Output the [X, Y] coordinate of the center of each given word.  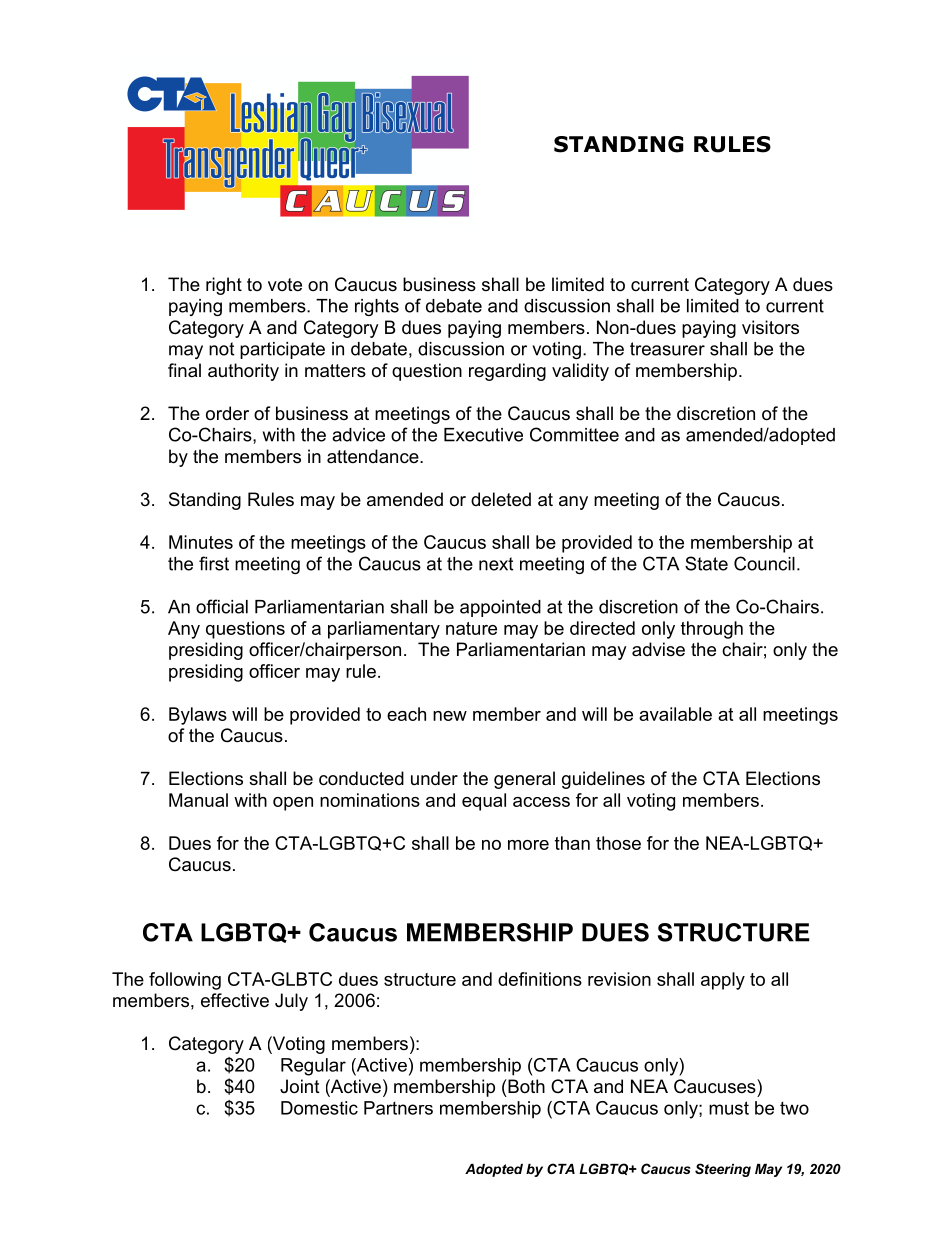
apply [723, 981]
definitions [540, 979]
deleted [501, 499]
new [450, 716]
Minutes [201, 542]
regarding [507, 372]
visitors [770, 327]
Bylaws [198, 716]
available [675, 714]
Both [525, 1086]
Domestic [319, 1108]
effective [235, 1000]
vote [285, 285]
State [706, 563]
